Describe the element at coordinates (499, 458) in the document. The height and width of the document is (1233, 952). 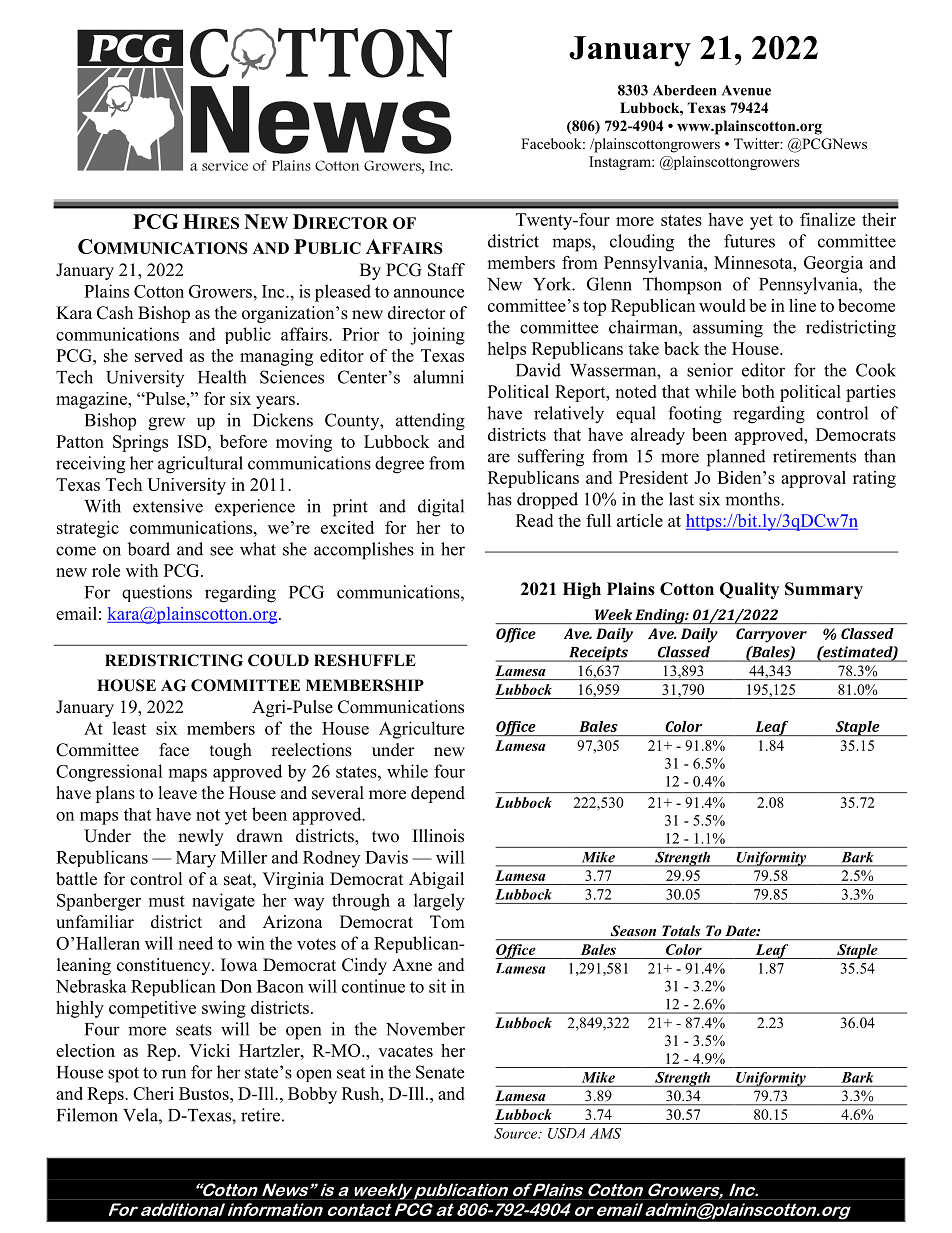
I see `are` at that location.
